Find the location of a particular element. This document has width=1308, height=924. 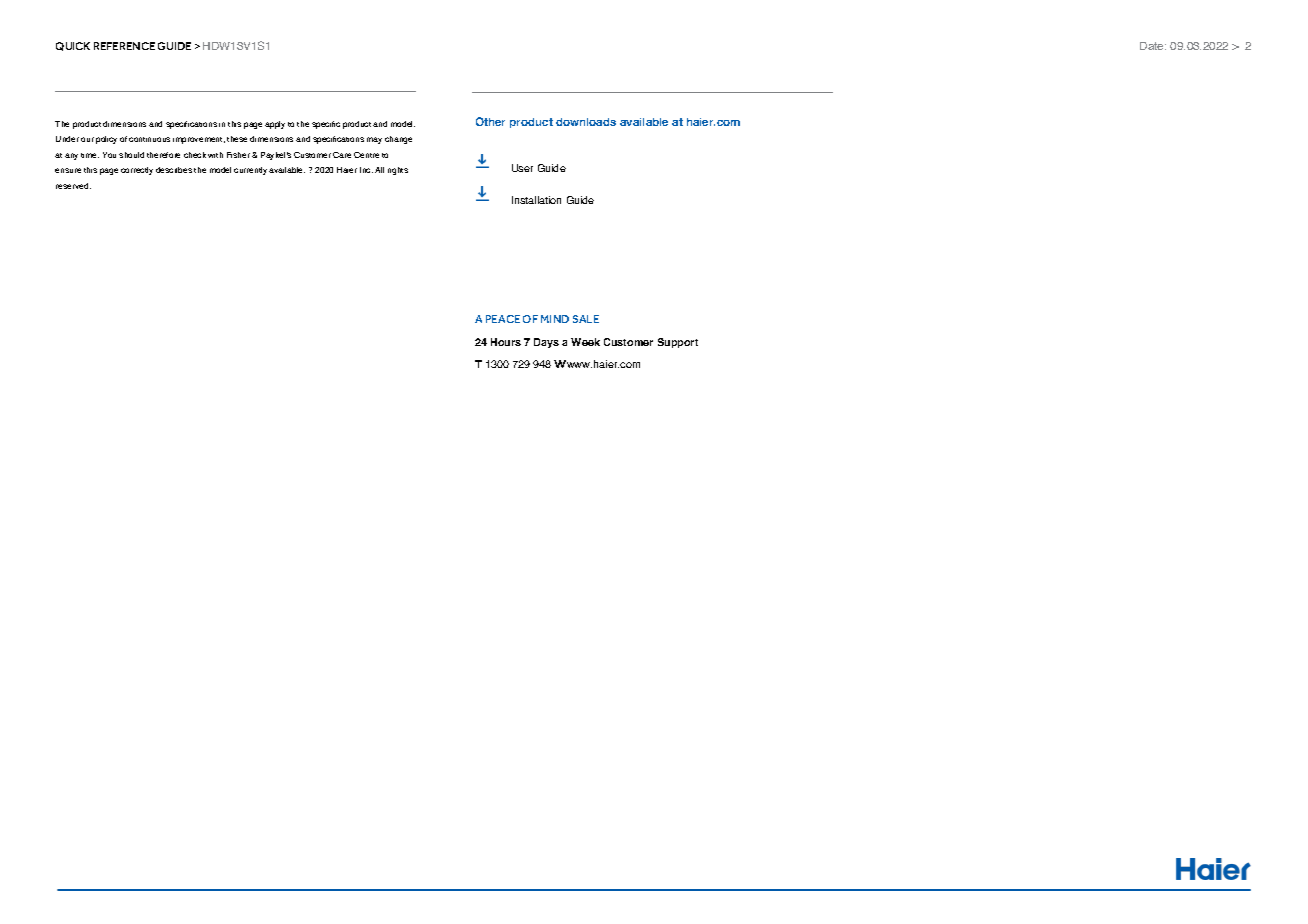

PEACE is located at coordinates (503, 319).
